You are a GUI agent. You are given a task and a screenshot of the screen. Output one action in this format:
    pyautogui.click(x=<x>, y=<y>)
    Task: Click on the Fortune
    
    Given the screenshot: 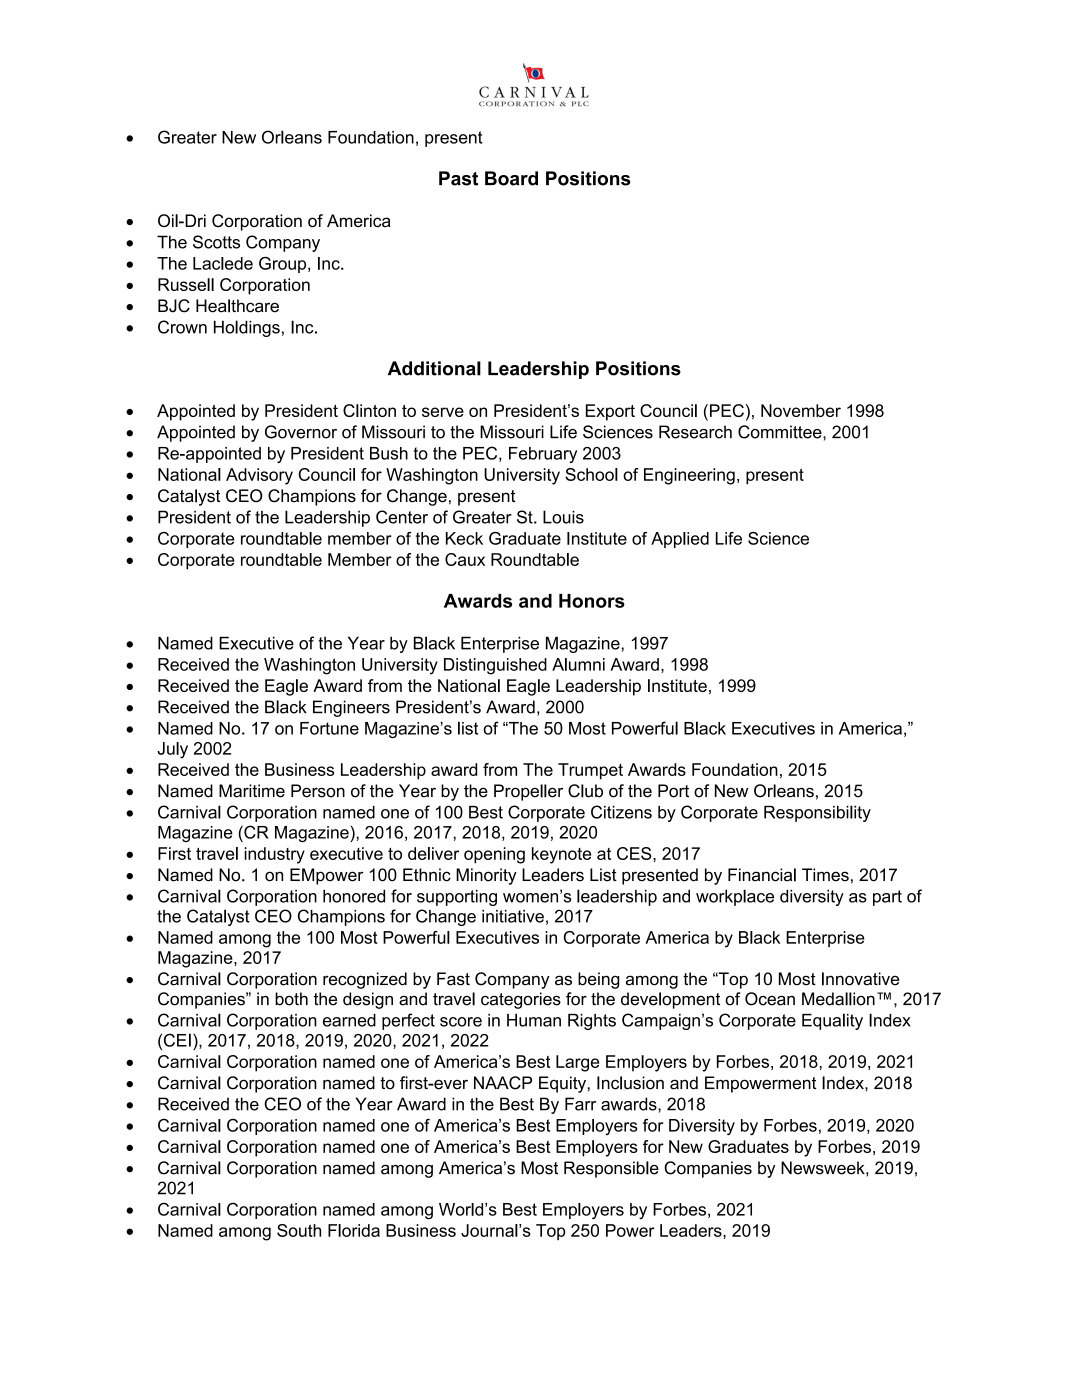 What is the action you would take?
    pyautogui.click(x=329, y=728)
